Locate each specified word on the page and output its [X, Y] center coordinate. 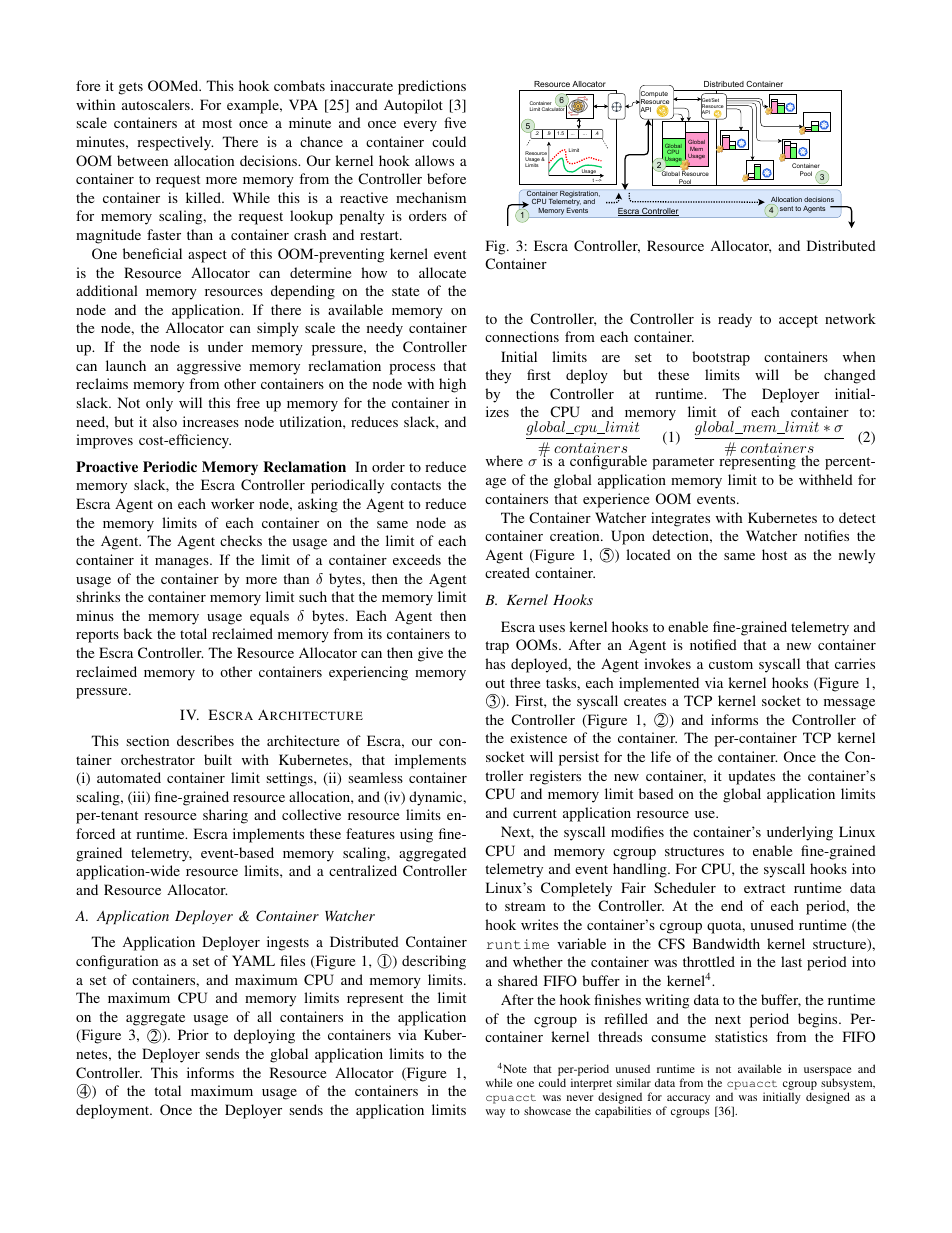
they [498, 376]
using [416, 835]
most [217, 123]
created [507, 572]
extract [764, 888]
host [774, 554]
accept [798, 321]
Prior [193, 1034]
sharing [225, 816]
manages [183, 563]
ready [735, 320]
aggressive [209, 367]
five [455, 122]
